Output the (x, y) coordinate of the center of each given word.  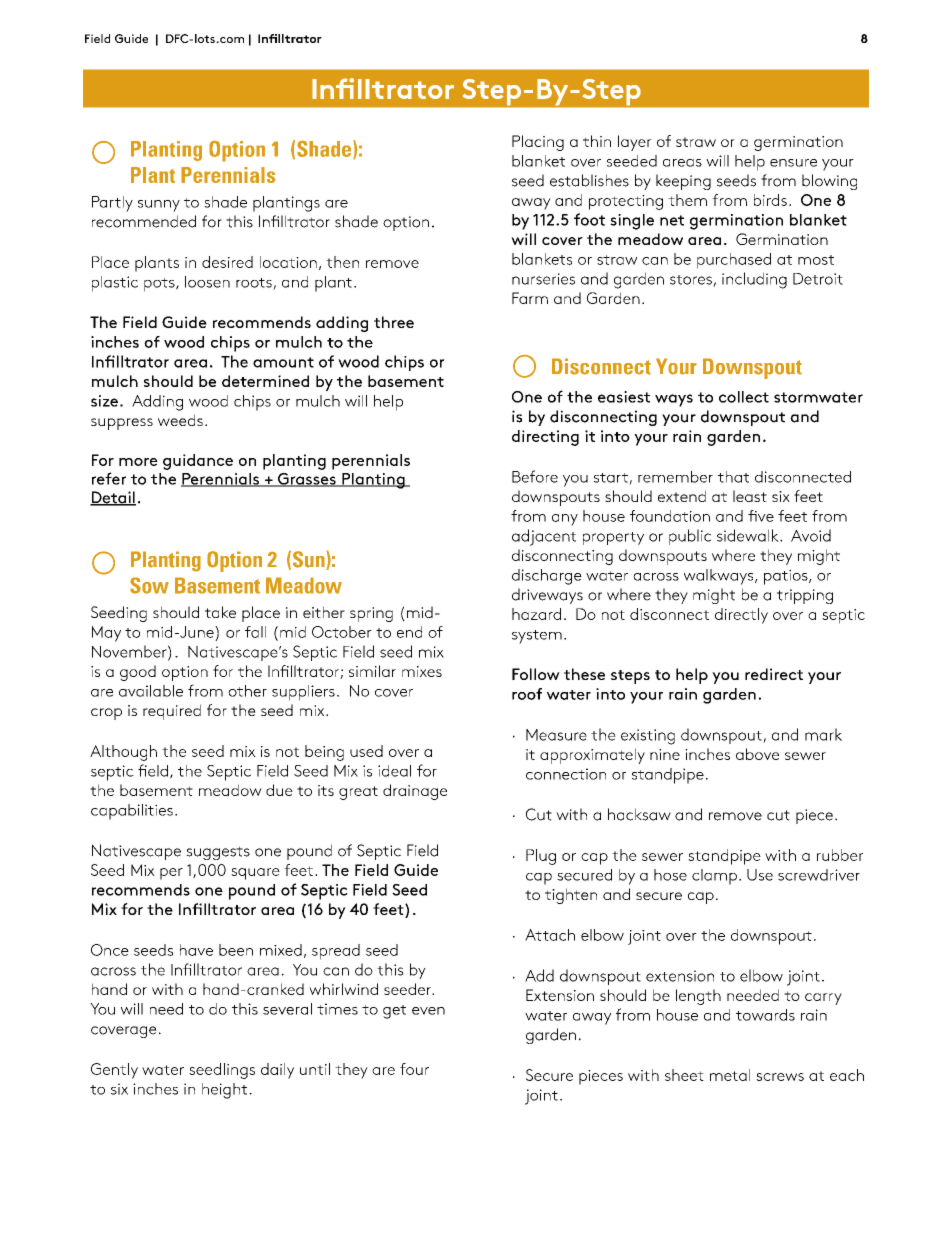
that (733, 477)
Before (535, 476)
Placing (538, 143)
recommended (144, 221)
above (757, 754)
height (224, 1091)
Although (123, 753)
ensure (793, 163)
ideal (394, 771)
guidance (198, 462)
